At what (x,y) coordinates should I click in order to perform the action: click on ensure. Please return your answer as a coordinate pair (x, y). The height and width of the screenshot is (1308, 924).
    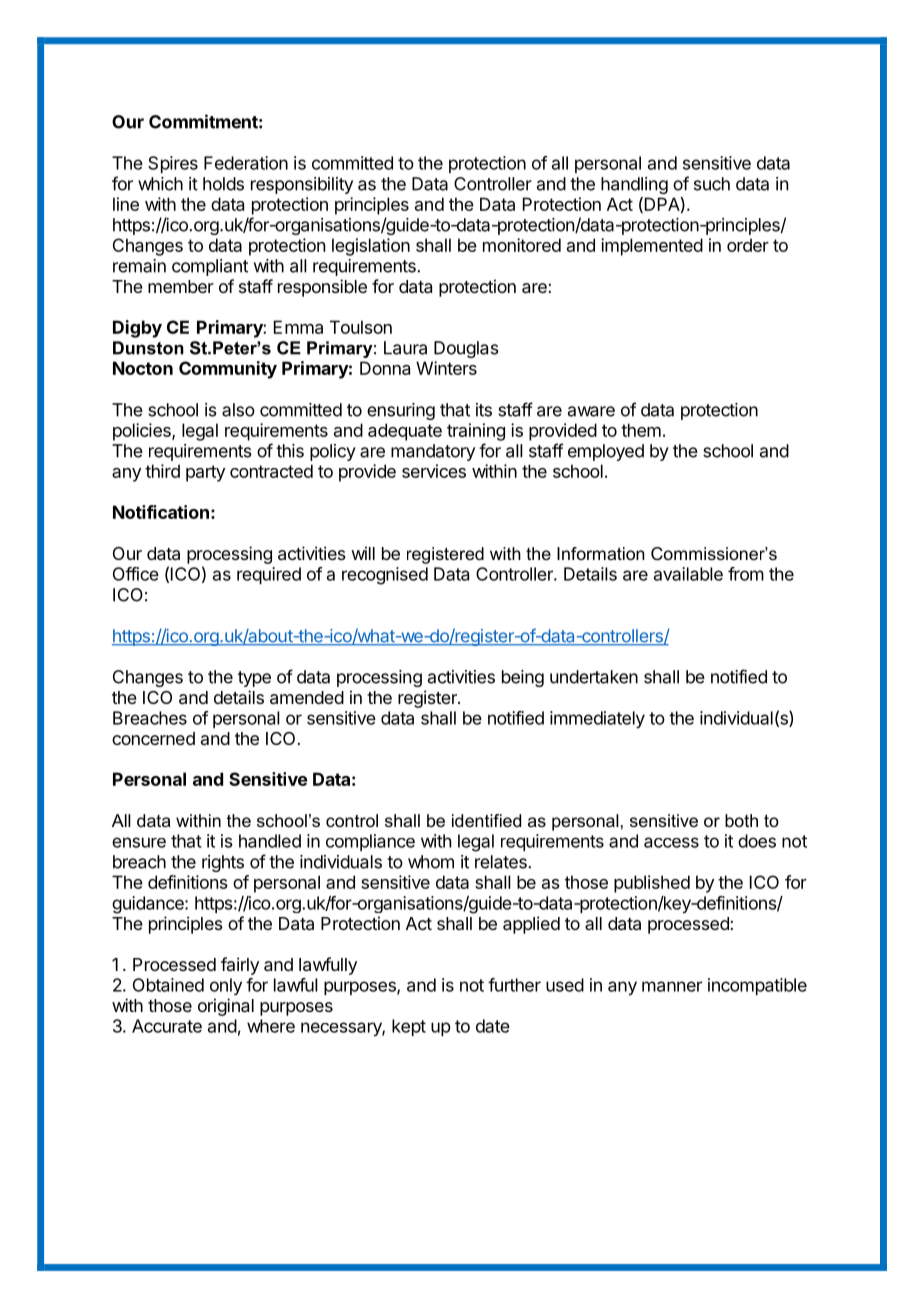
    Looking at the image, I should click on (139, 842).
